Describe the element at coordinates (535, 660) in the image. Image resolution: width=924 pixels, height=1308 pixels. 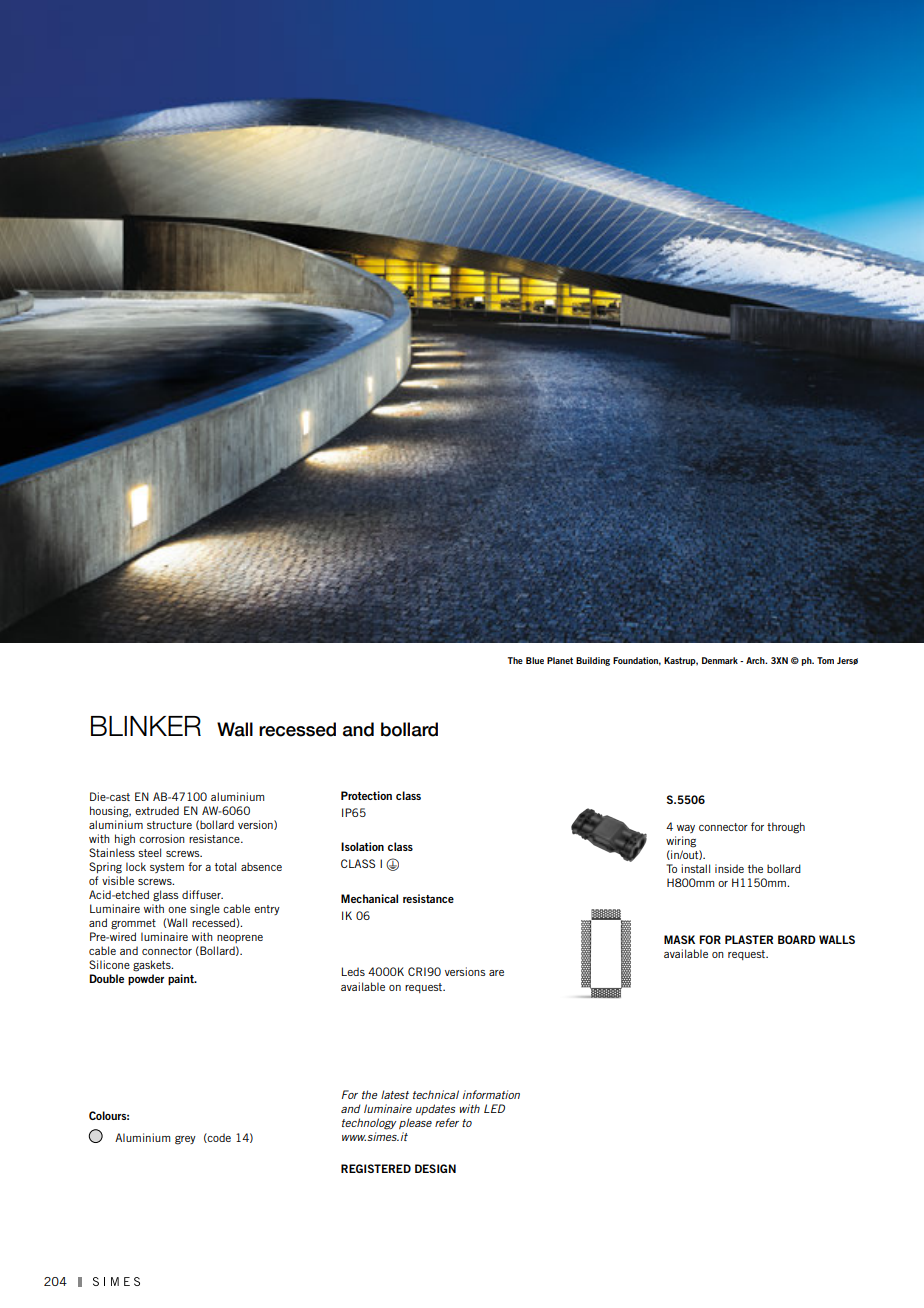
I see `Blue` at that location.
